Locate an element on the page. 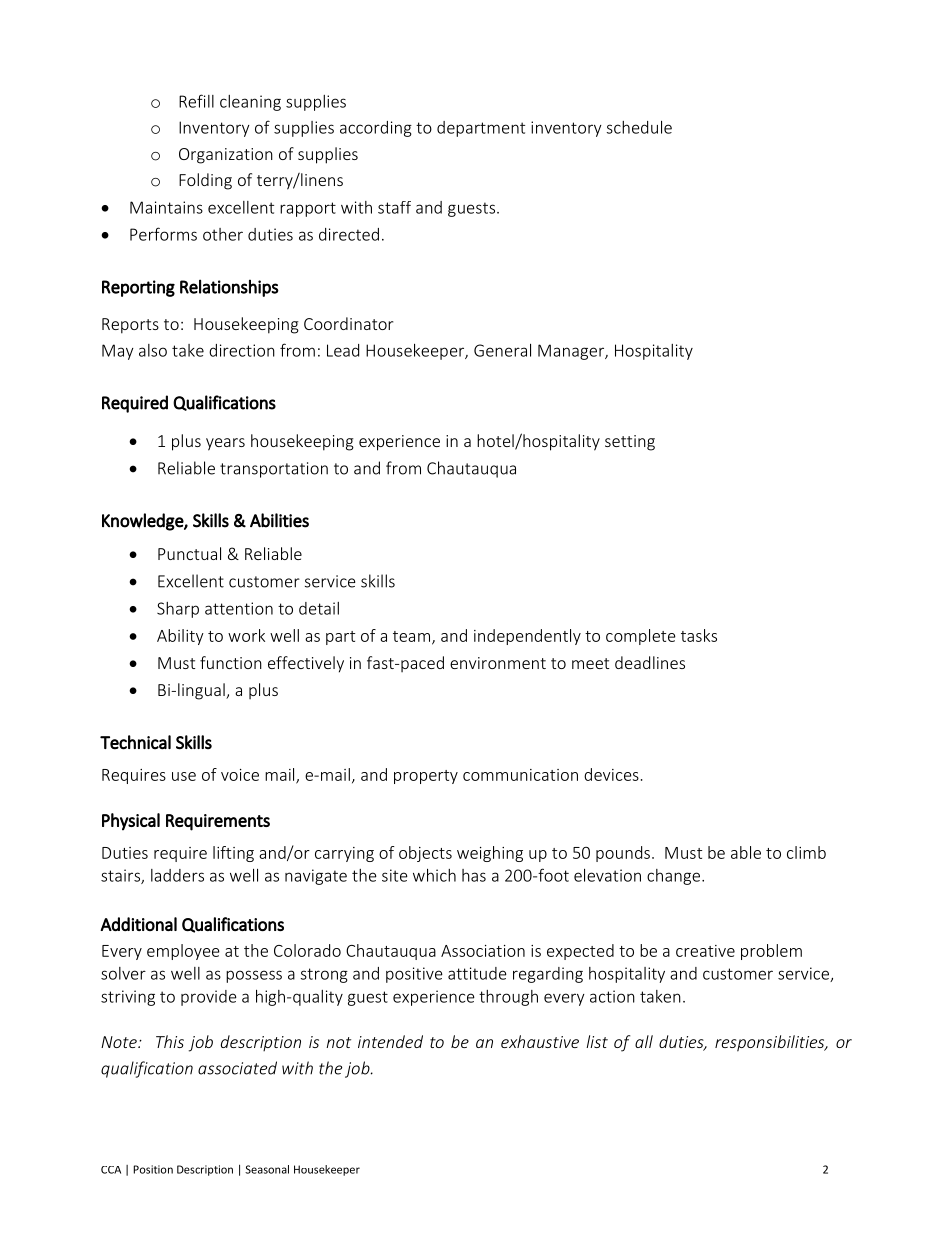  intended is located at coordinates (390, 1041).
